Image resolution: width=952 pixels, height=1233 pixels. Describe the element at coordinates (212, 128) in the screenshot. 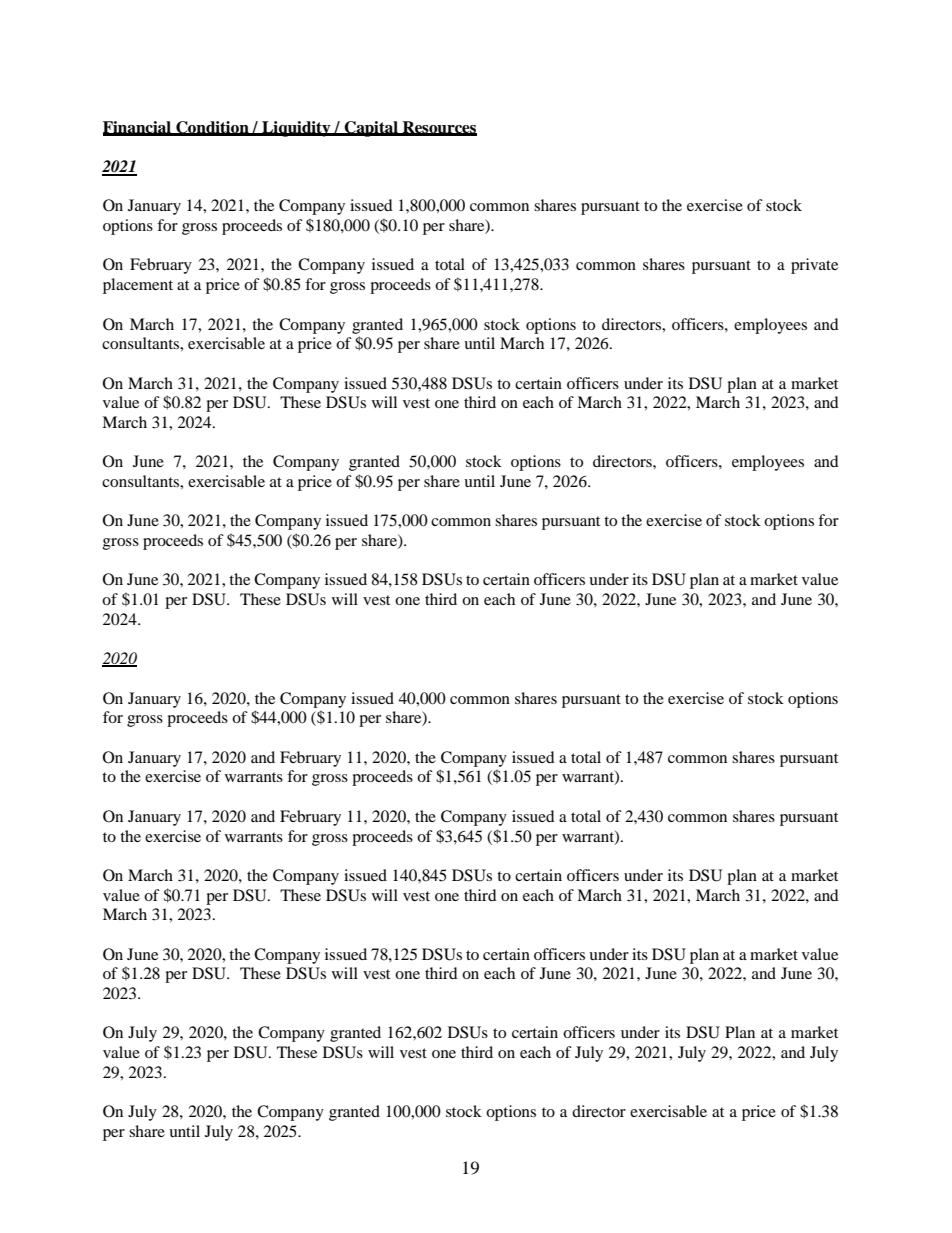

I see `Condition` at that location.
